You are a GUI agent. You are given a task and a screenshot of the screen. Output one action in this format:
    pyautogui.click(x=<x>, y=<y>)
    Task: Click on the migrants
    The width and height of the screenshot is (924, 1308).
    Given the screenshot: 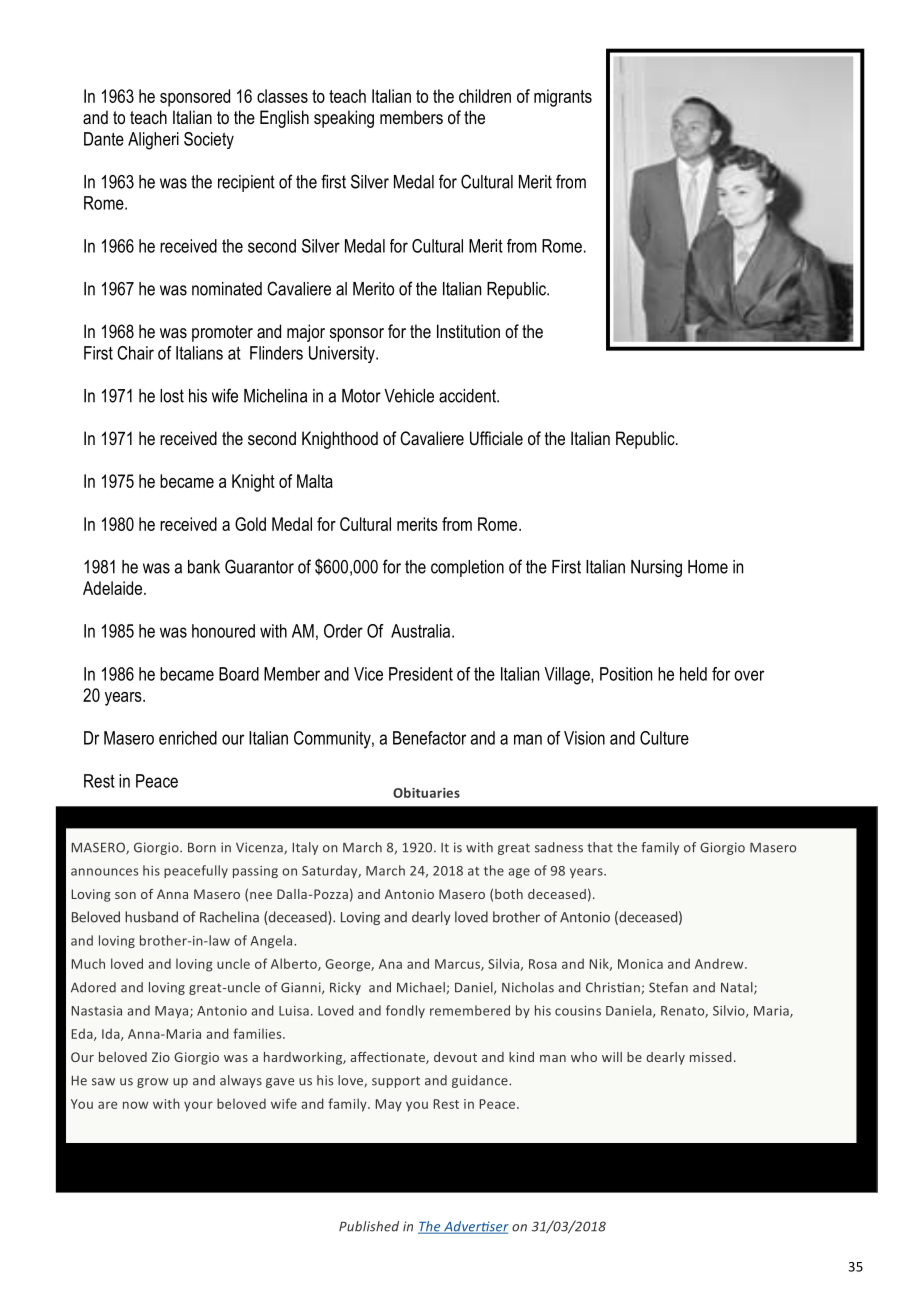 What is the action you would take?
    pyautogui.click(x=563, y=98)
